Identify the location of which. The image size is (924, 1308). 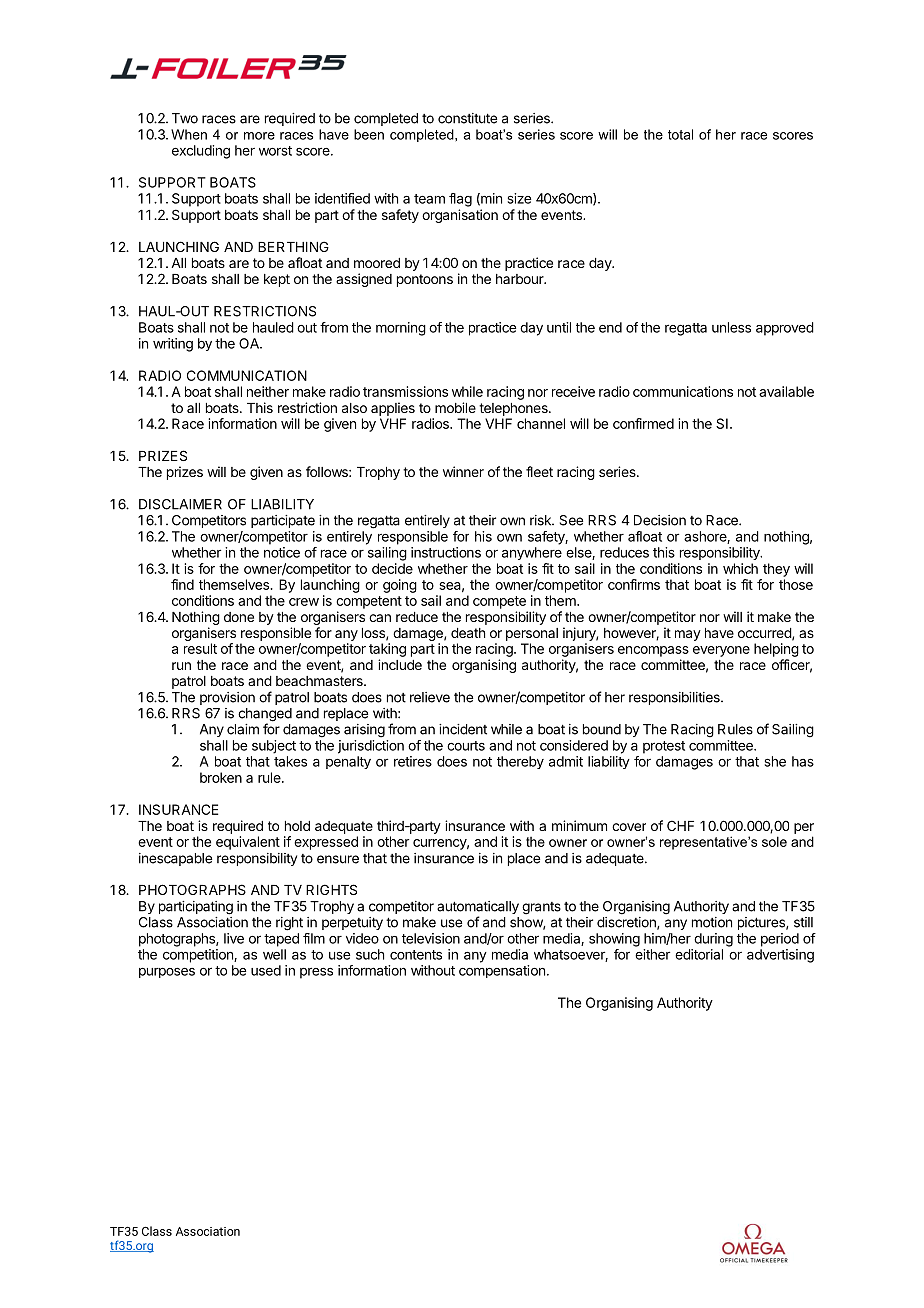
(740, 568).
